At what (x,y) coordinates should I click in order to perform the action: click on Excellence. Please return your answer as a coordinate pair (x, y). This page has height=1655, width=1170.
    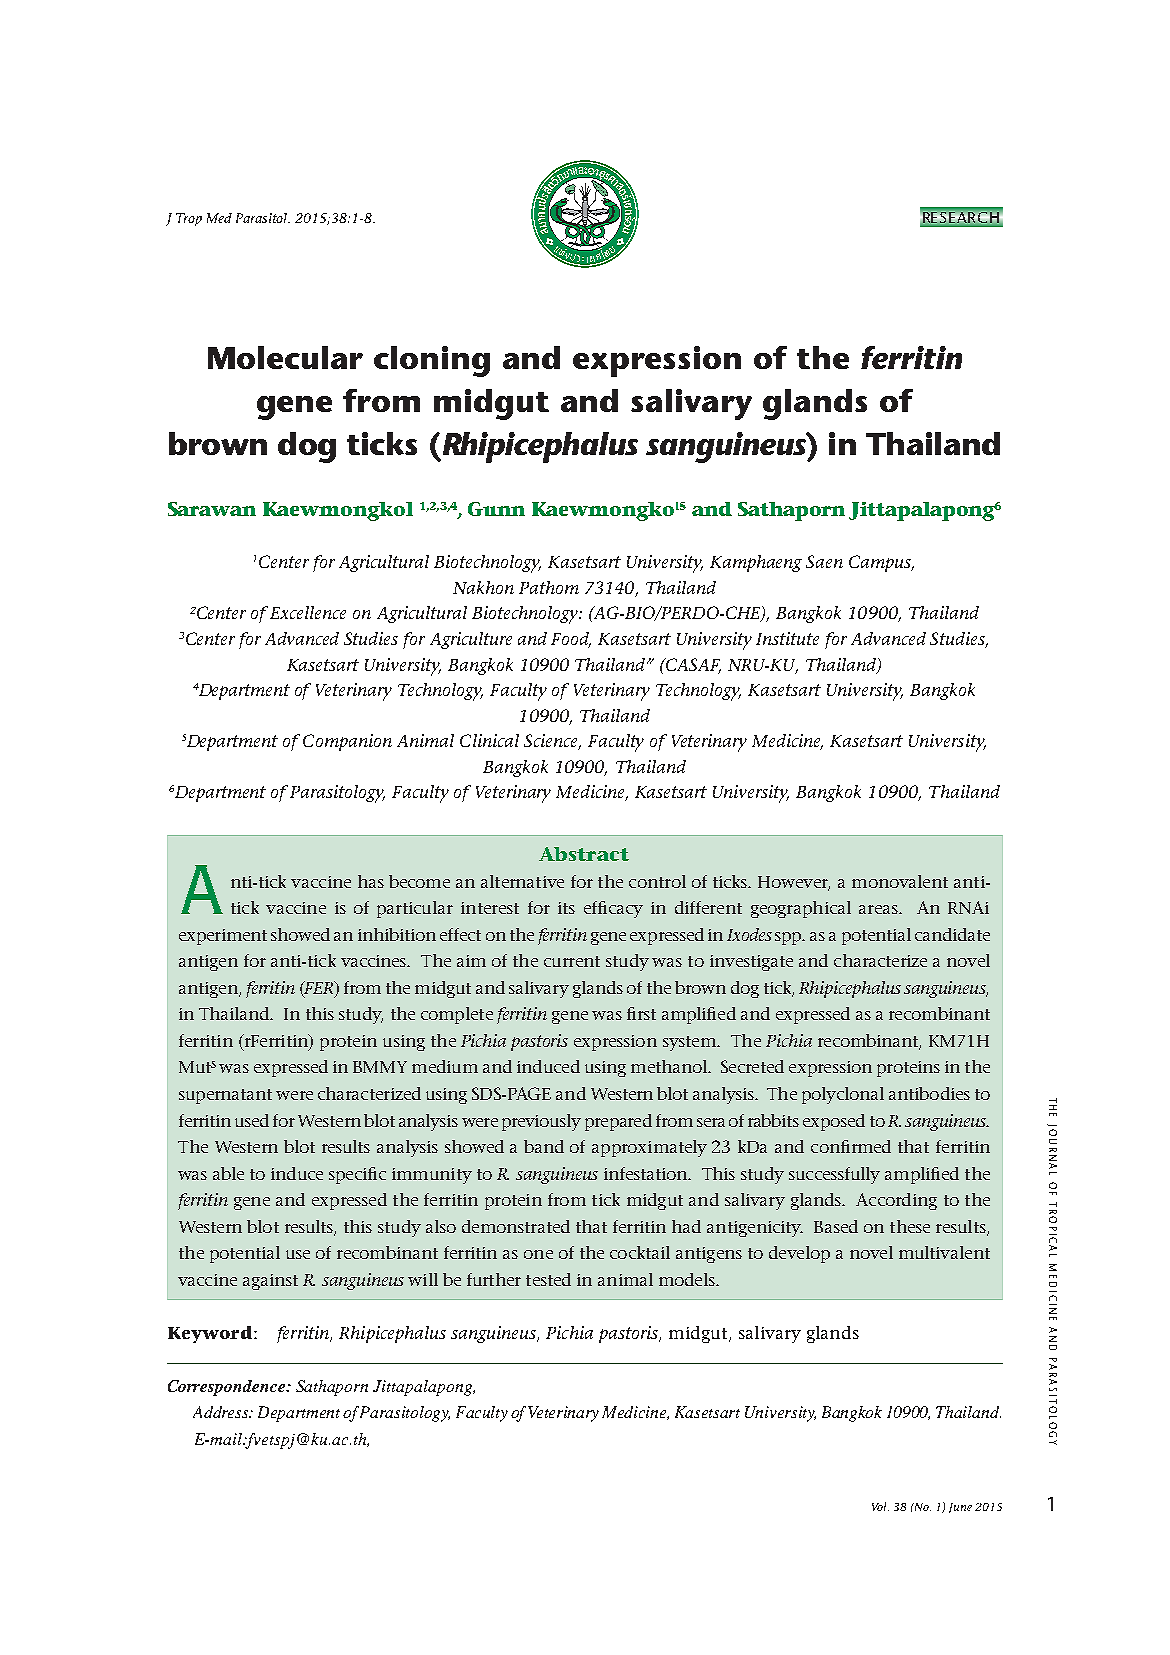
    Looking at the image, I should click on (308, 612).
